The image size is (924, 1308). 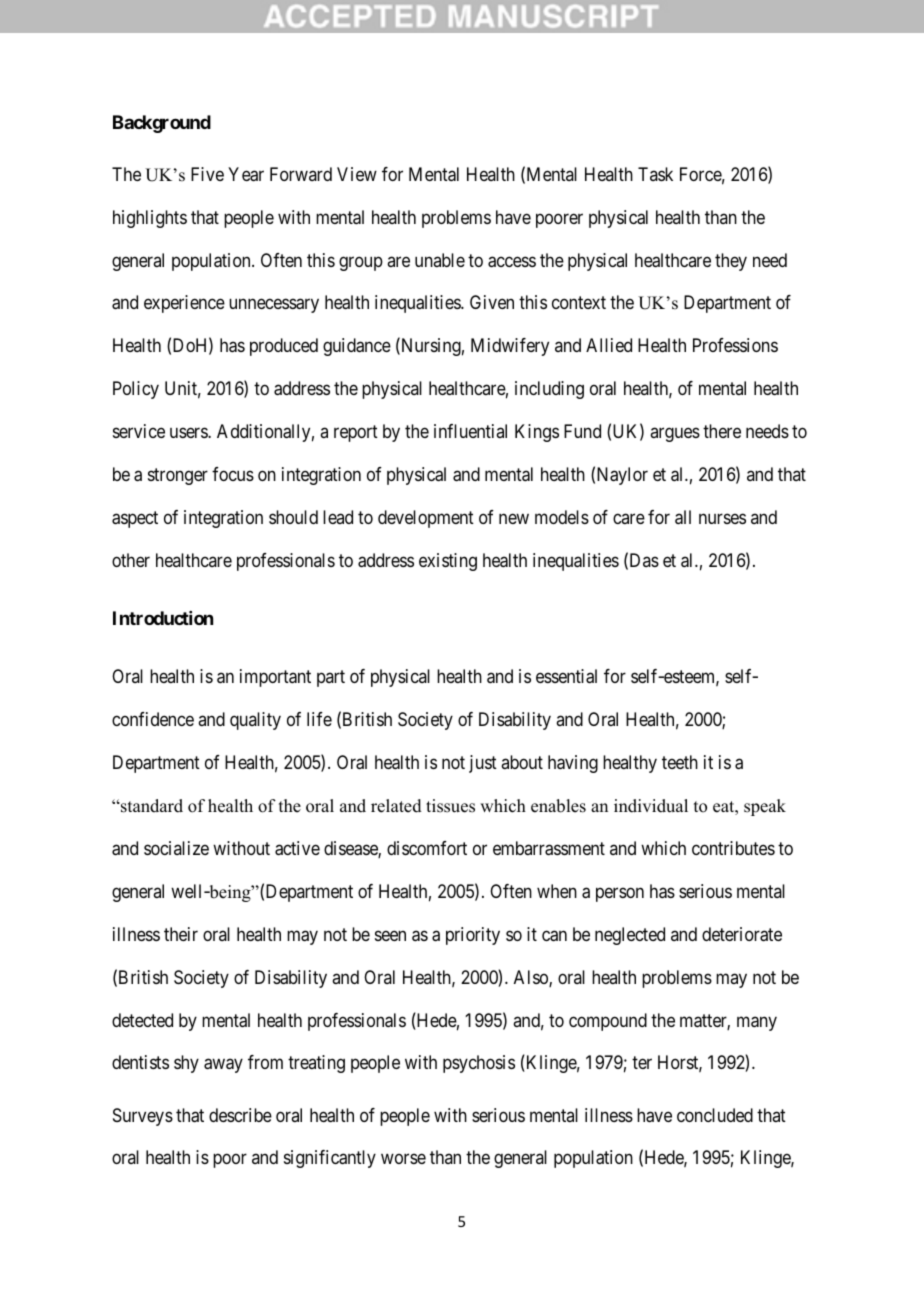 I want to click on View, so click(x=357, y=174).
